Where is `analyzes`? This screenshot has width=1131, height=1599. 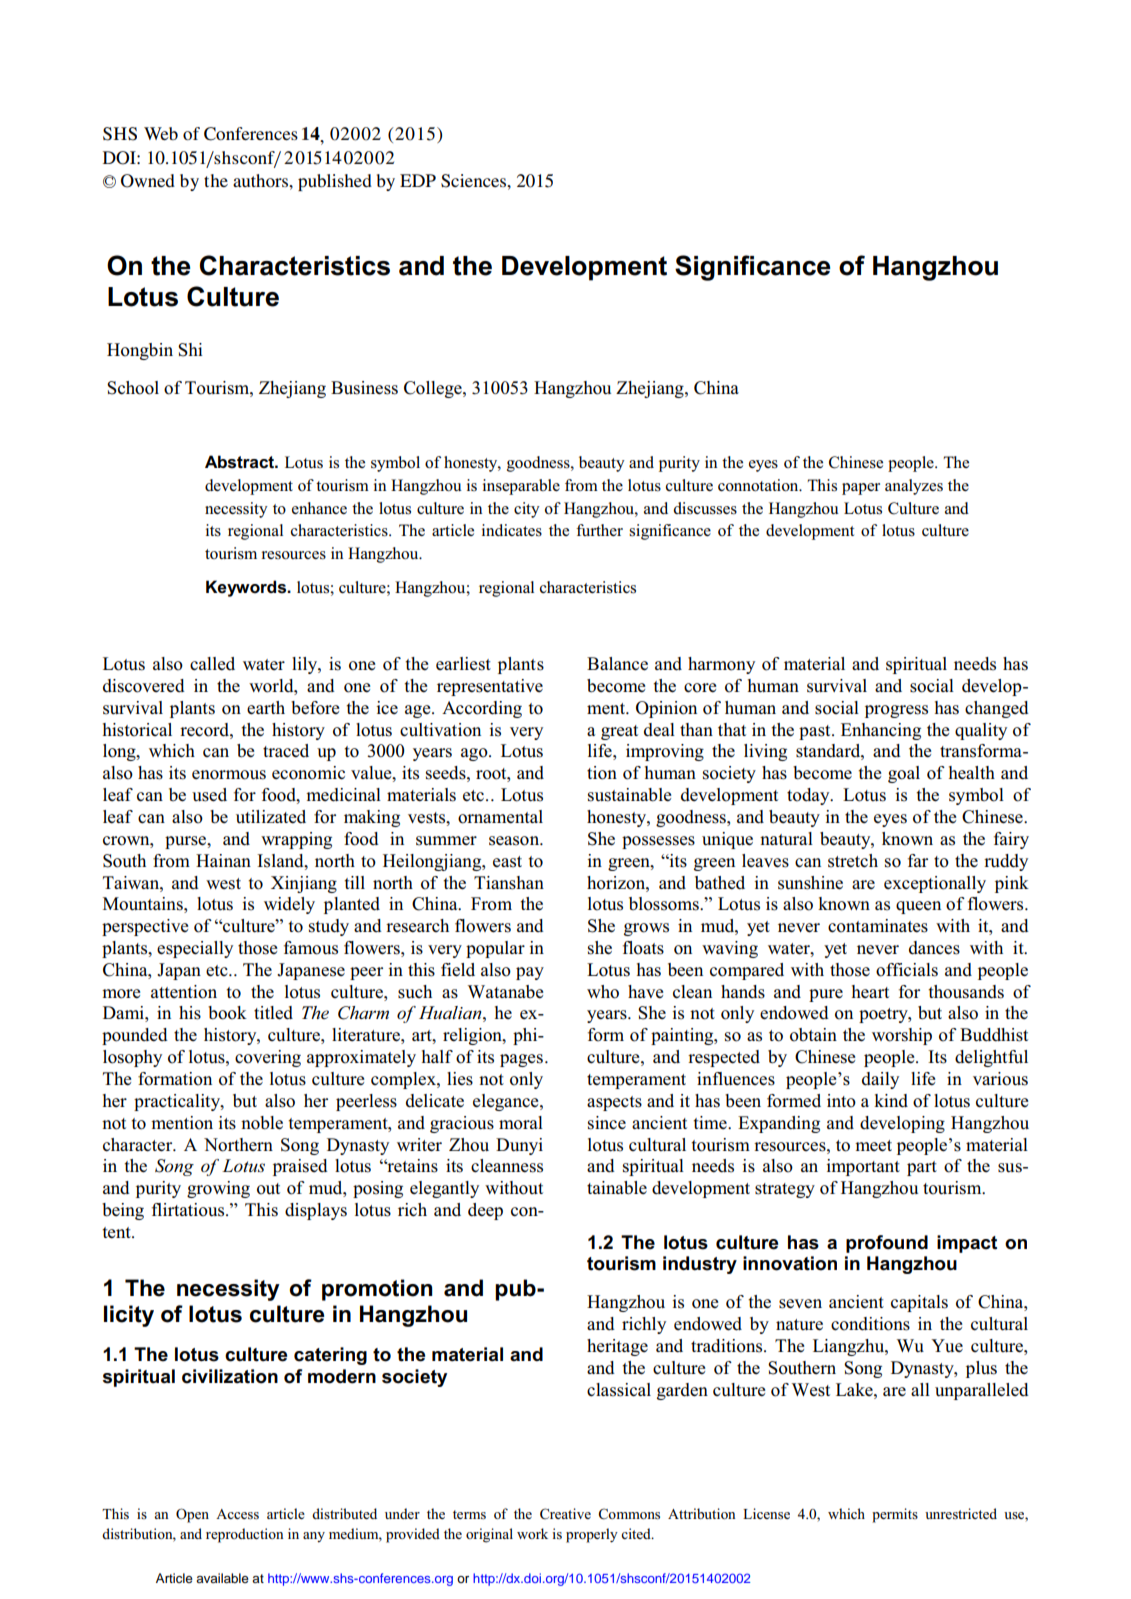
analyzes is located at coordinates (914, 487).
